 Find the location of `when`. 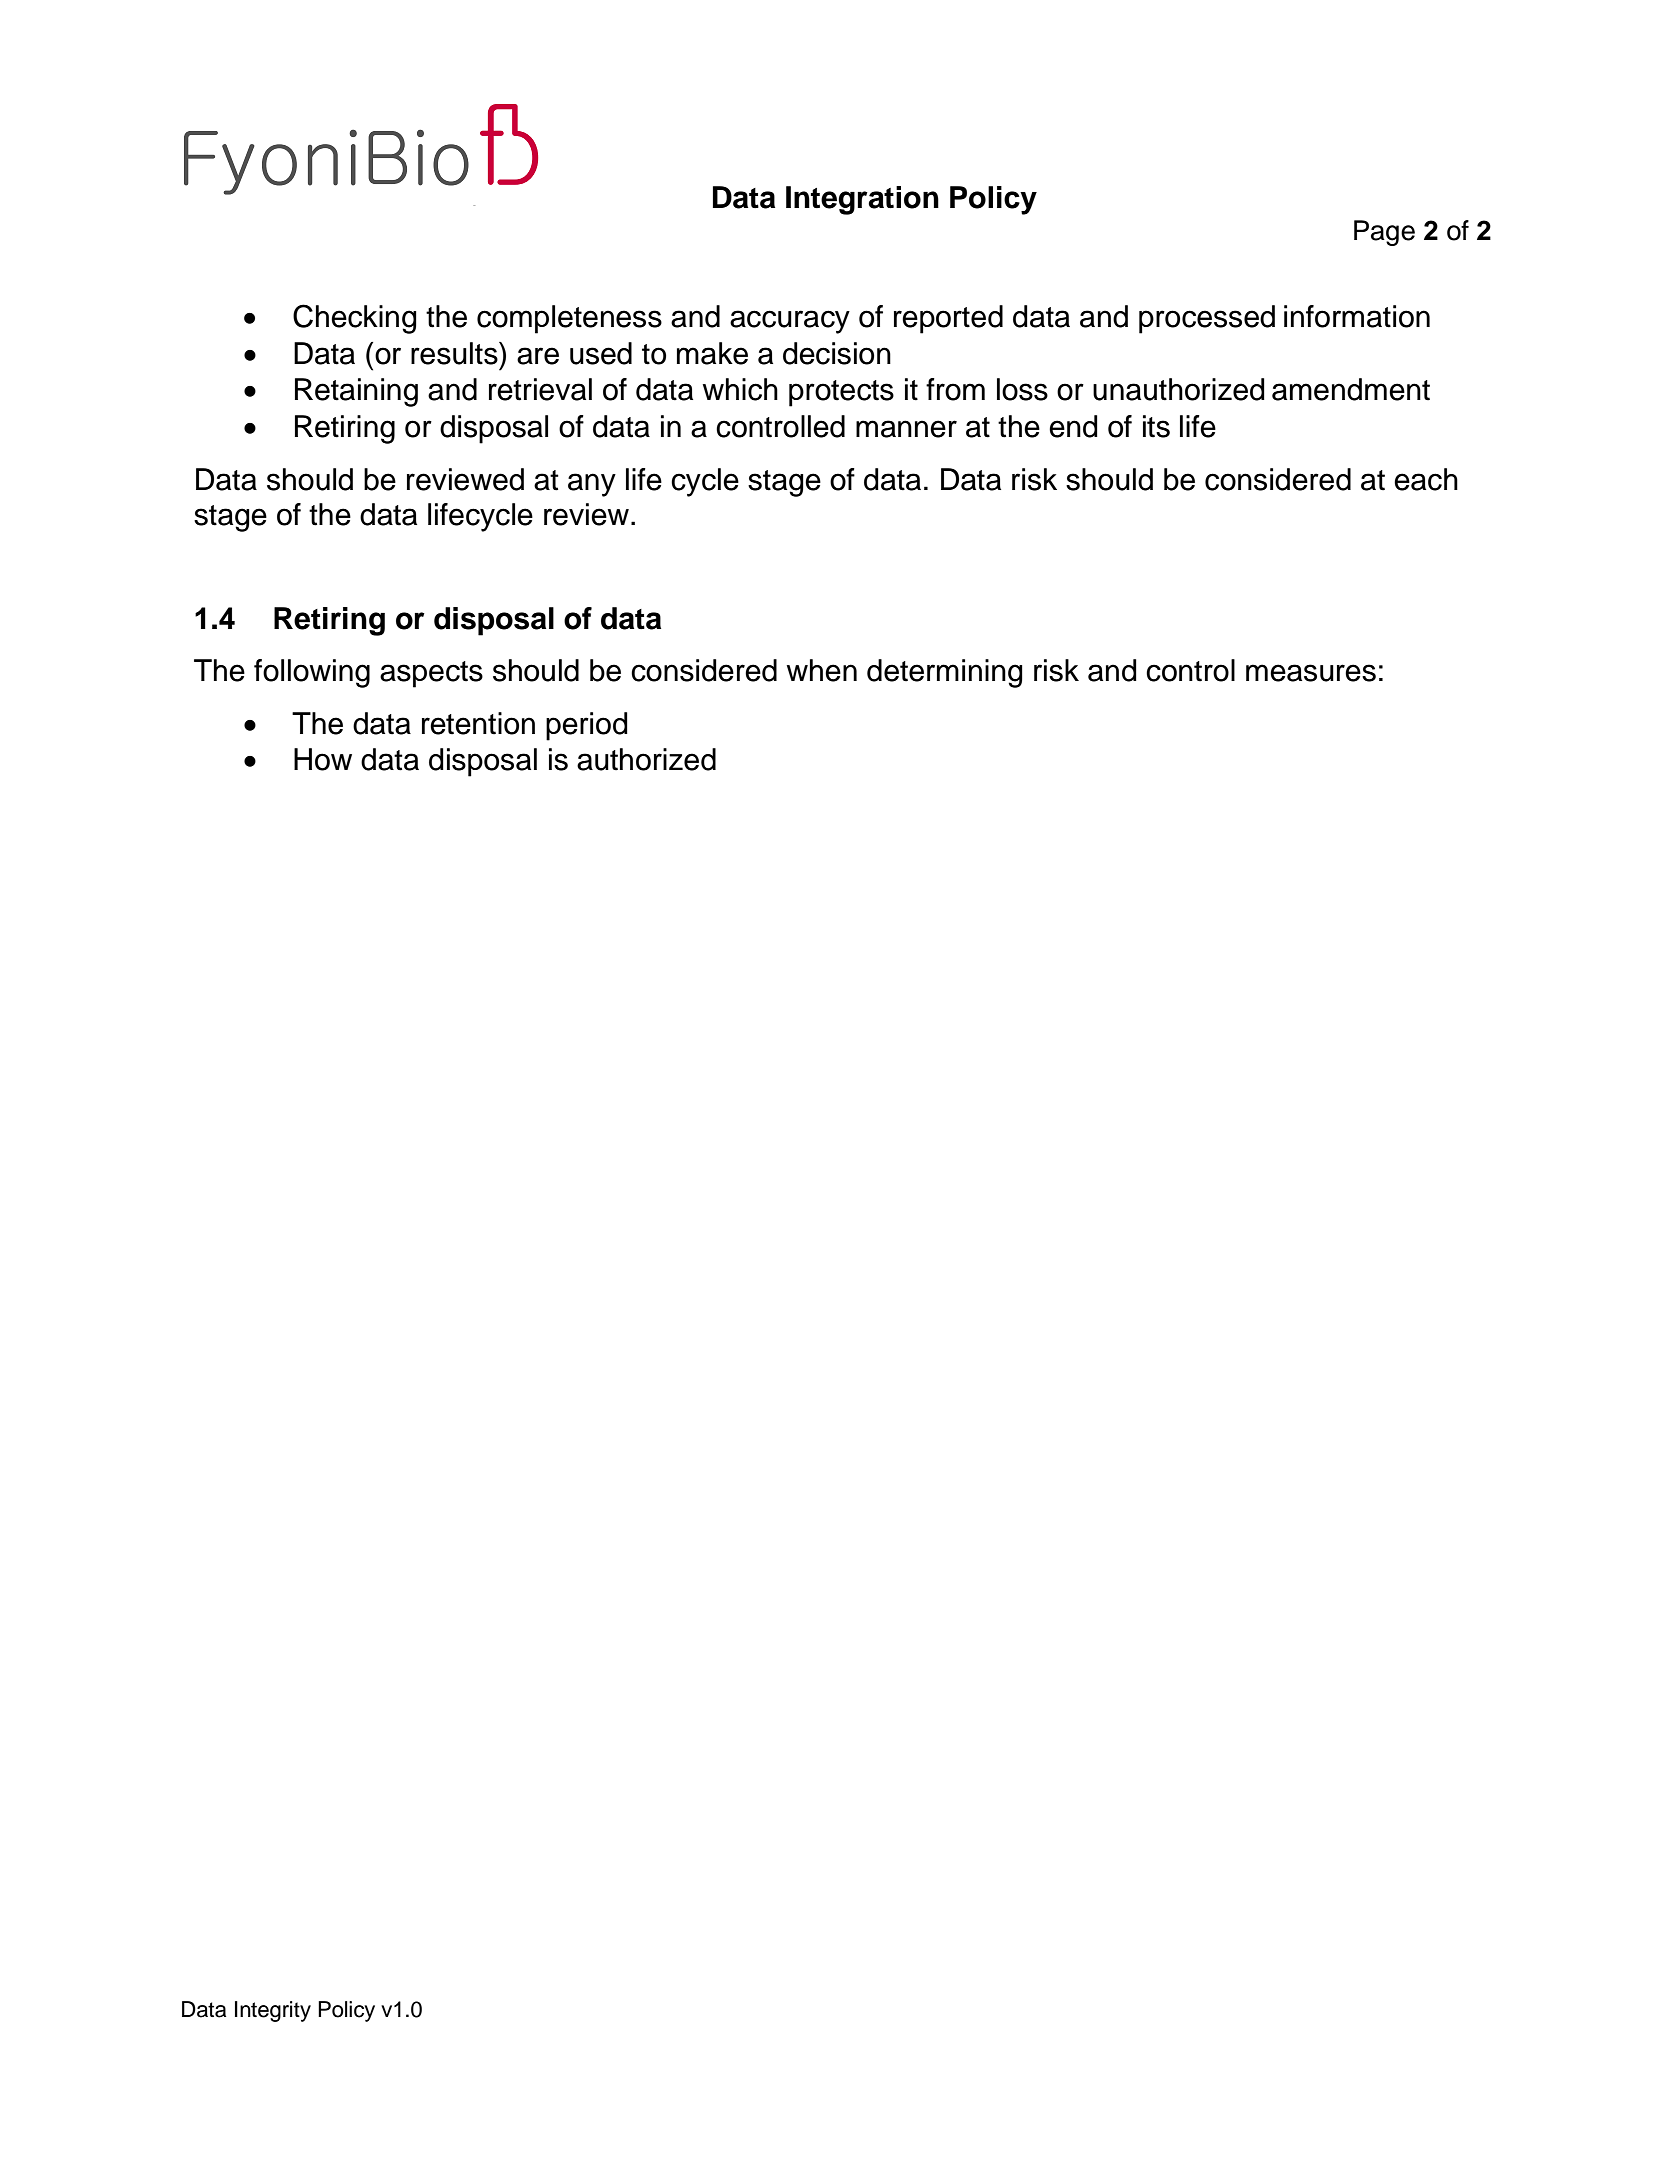

when is located at coordinates (822, 670).
